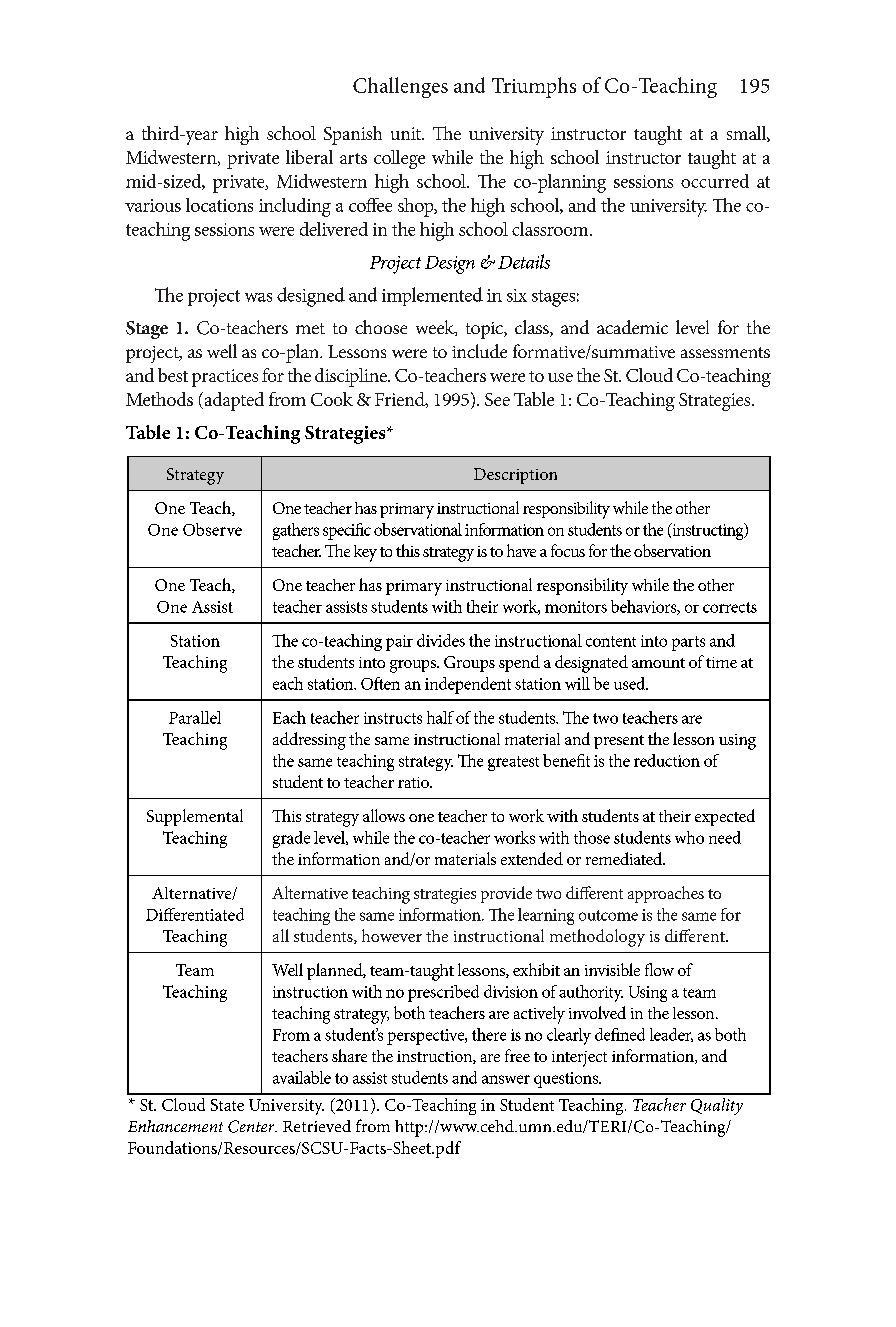  What do you see at coordinates (219, 205) in the screenshot?
I see `locations` at bounding box center [219, 205].
